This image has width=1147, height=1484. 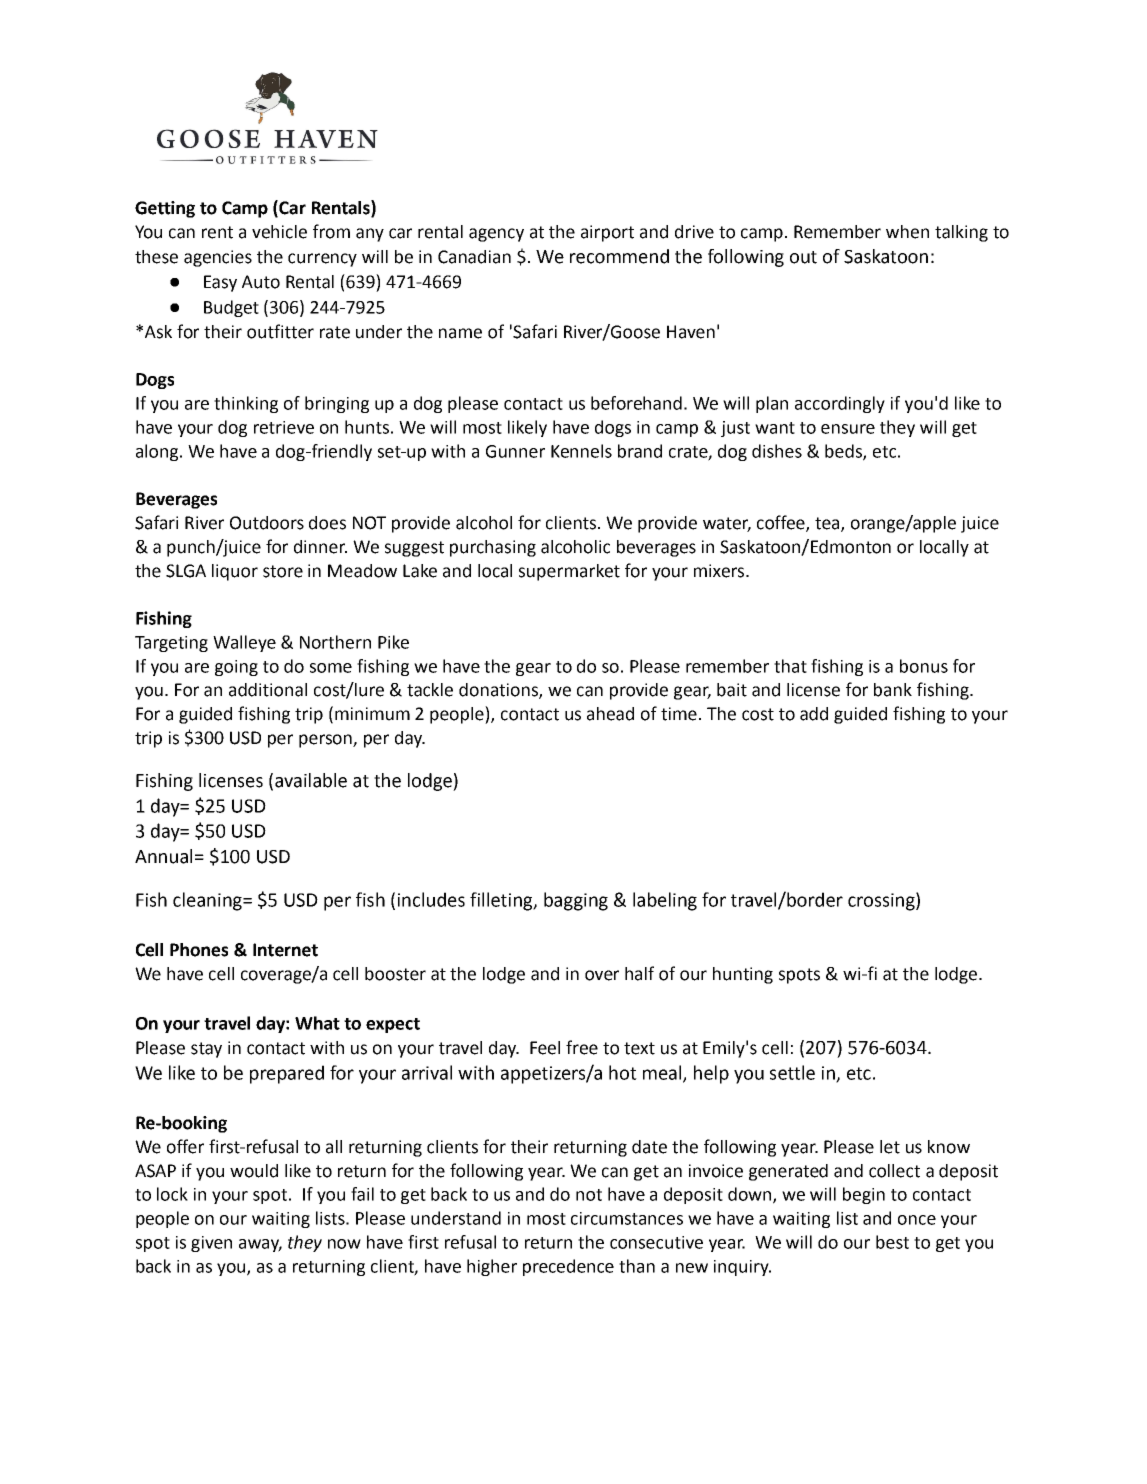 I want to click on ahead, so click(x=610, y=714).
